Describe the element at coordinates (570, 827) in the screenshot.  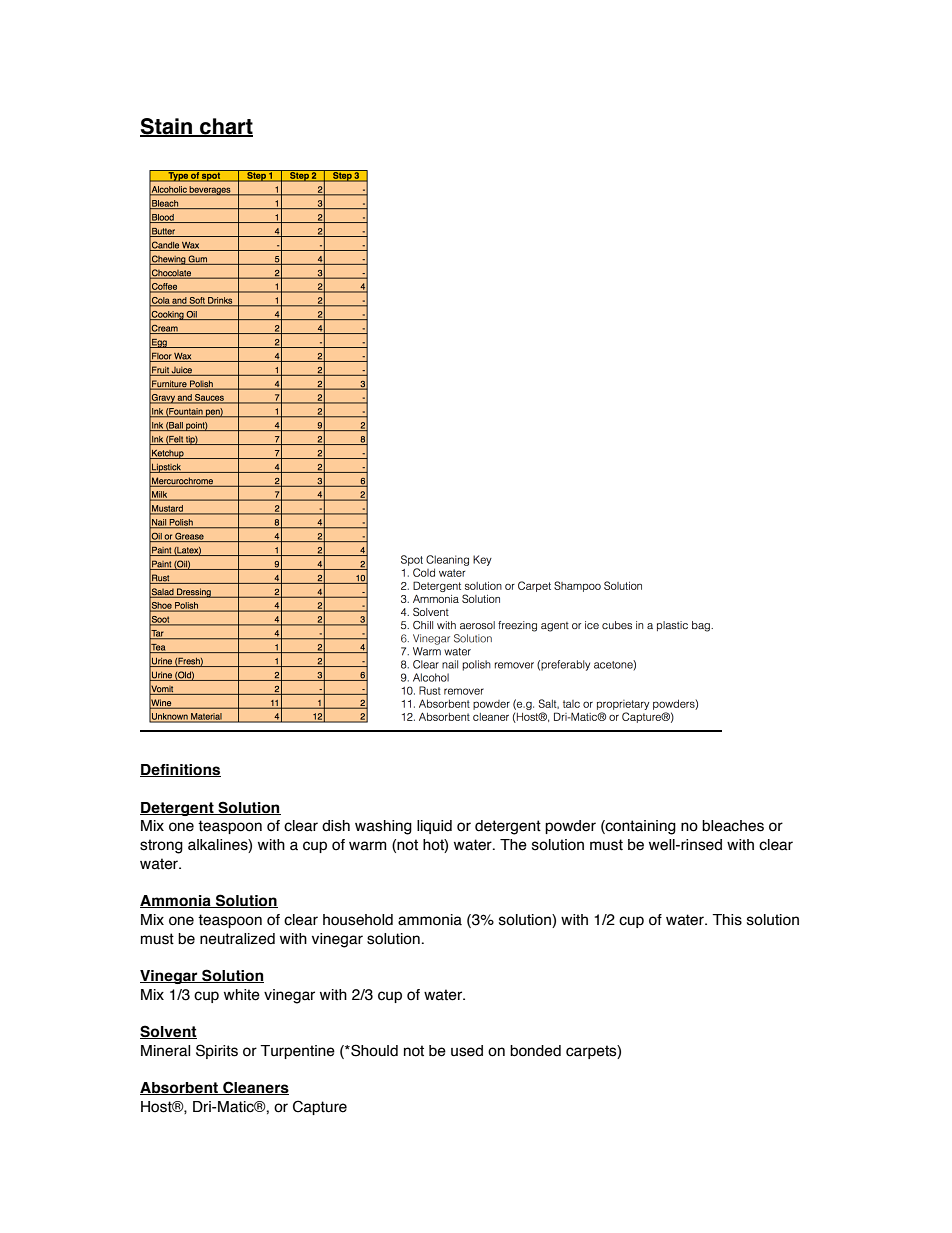
I see `powder` at that location.
